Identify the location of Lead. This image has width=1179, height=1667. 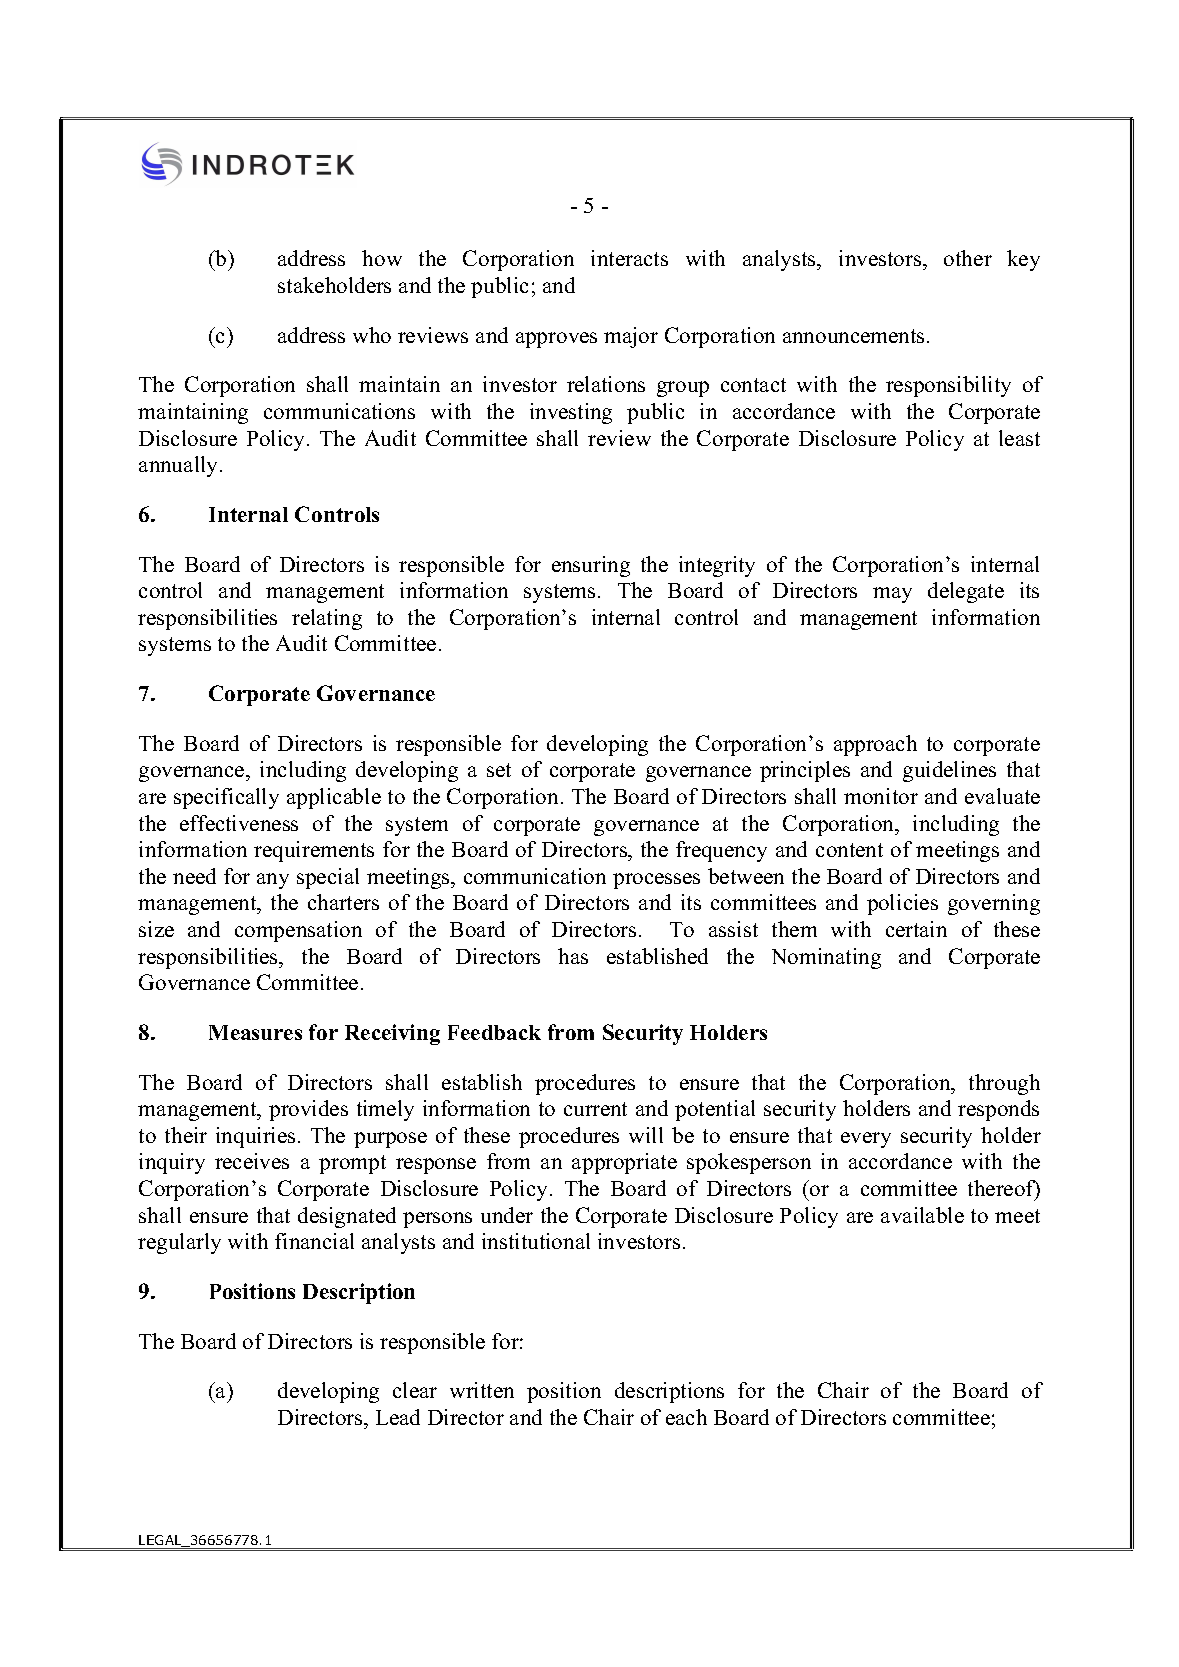
(398, 1417).
